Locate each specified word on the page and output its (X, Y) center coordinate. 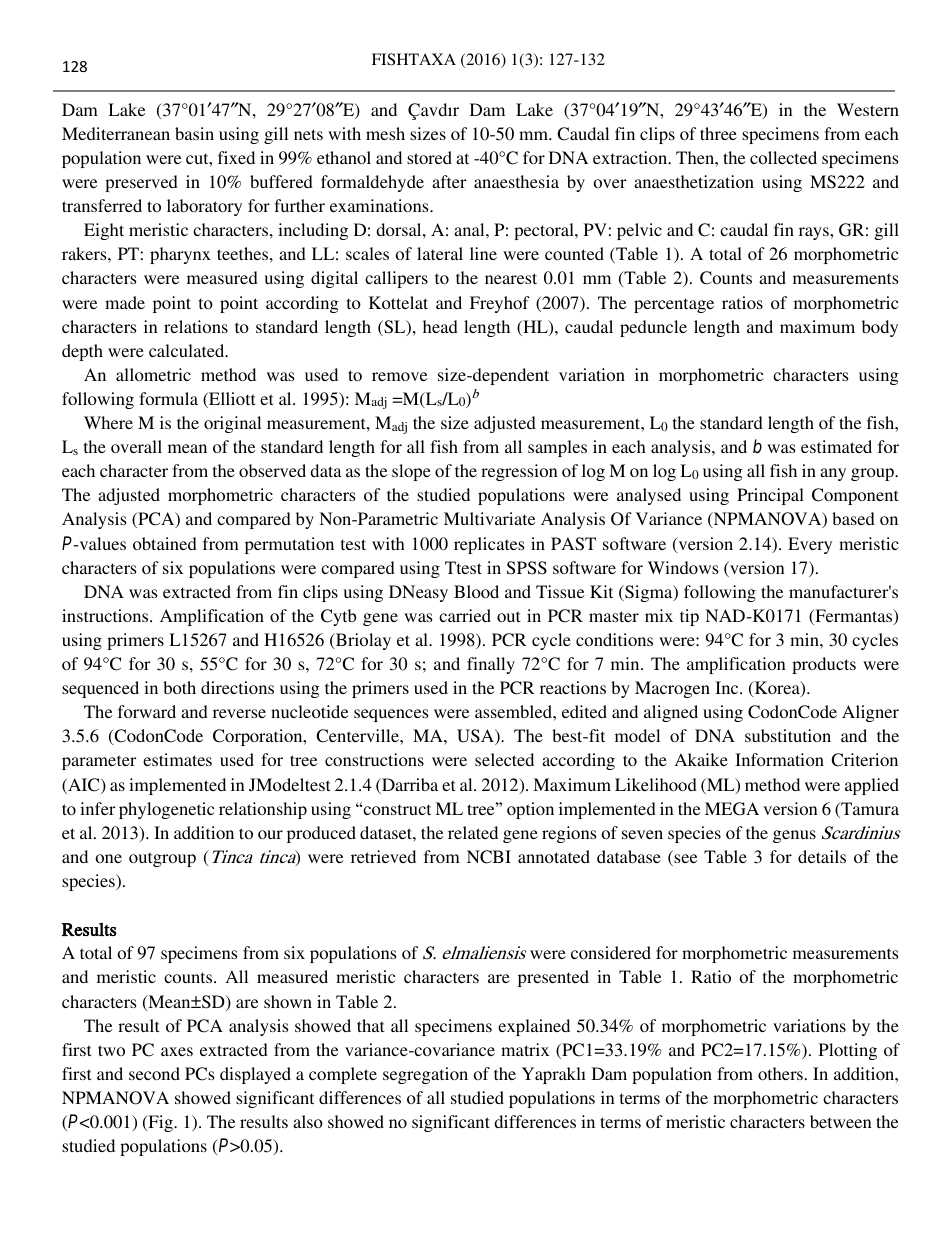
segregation (425, 1075)
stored (429, 157)
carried (465, 615)
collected (783, 157)
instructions (106, 615)
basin (194, 133)
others (780, 1073)
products (824, 665)
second (154, 1073)
